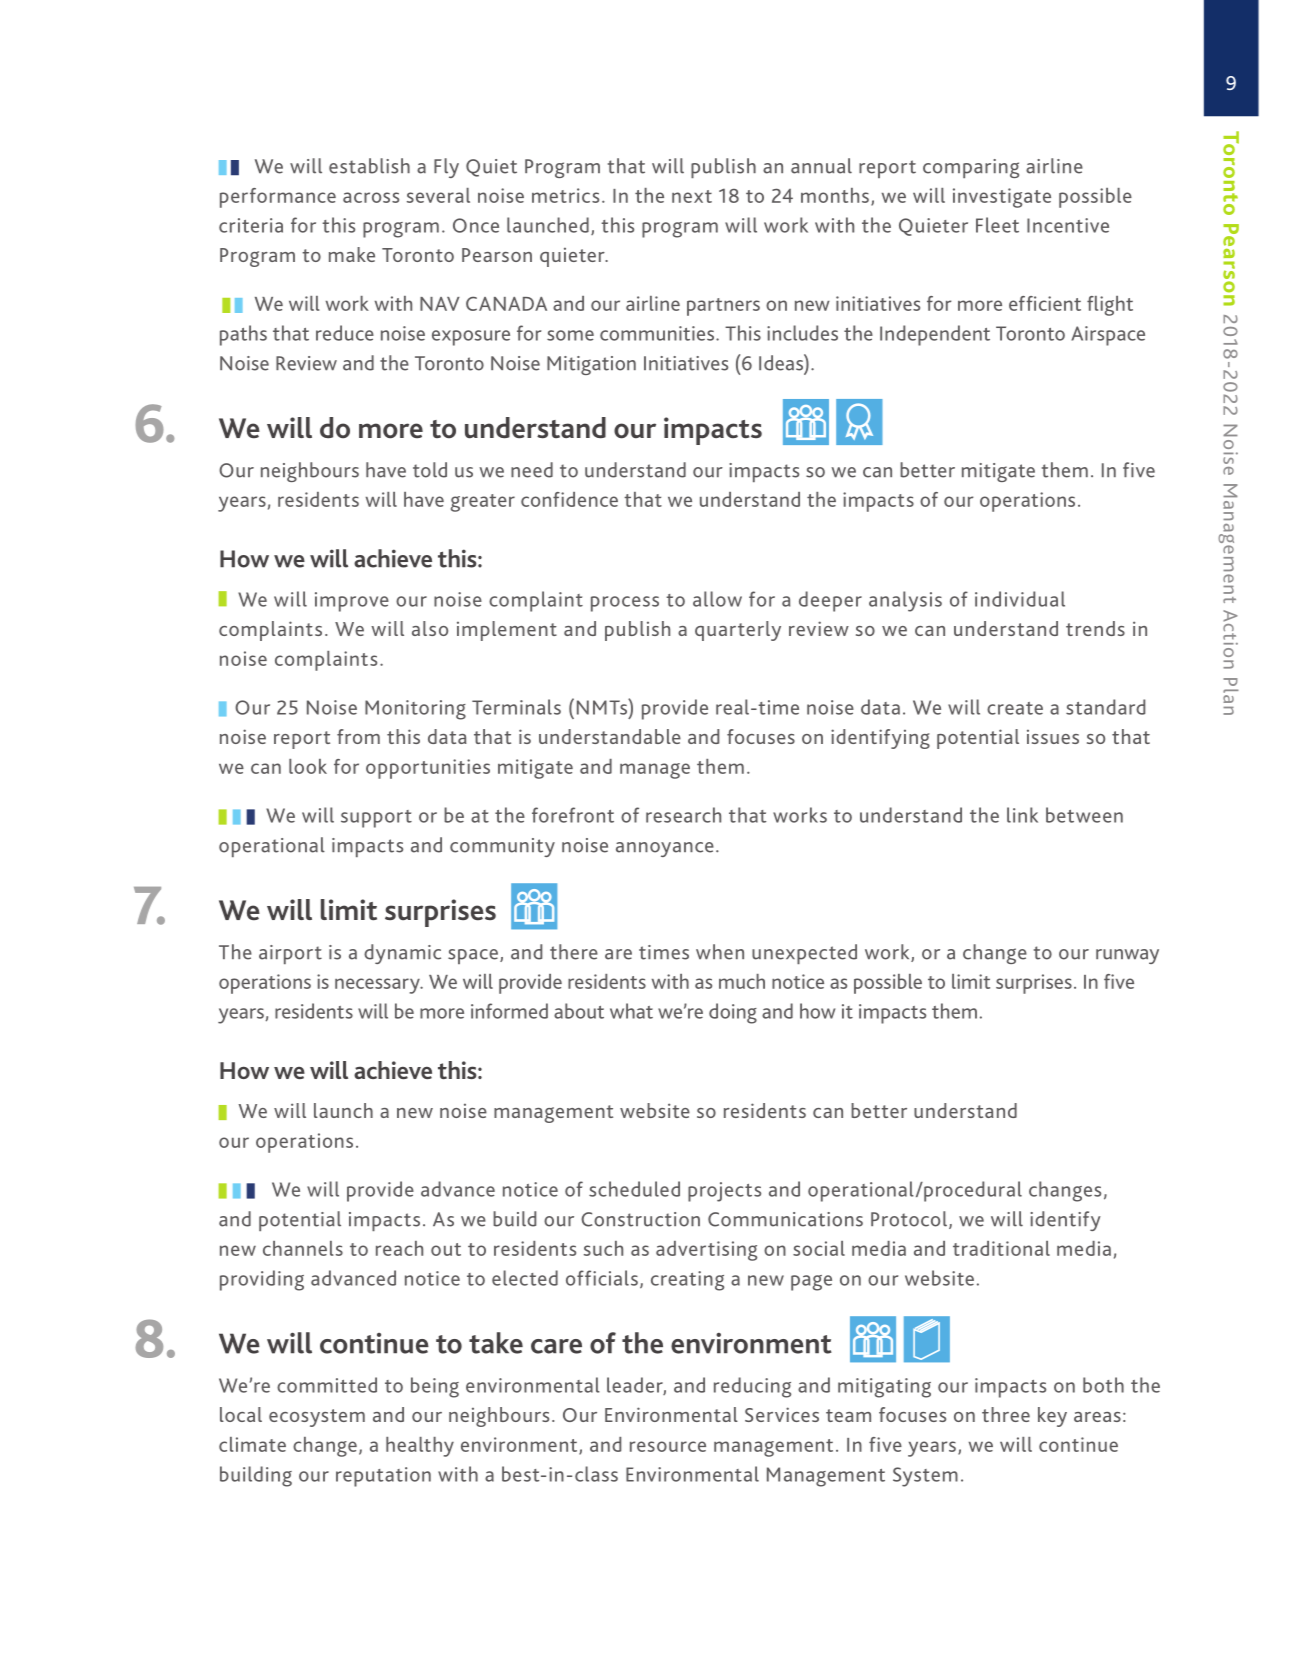  Describe the element at coordinates (724, 1192) in the image. I see `projects` at that location.
